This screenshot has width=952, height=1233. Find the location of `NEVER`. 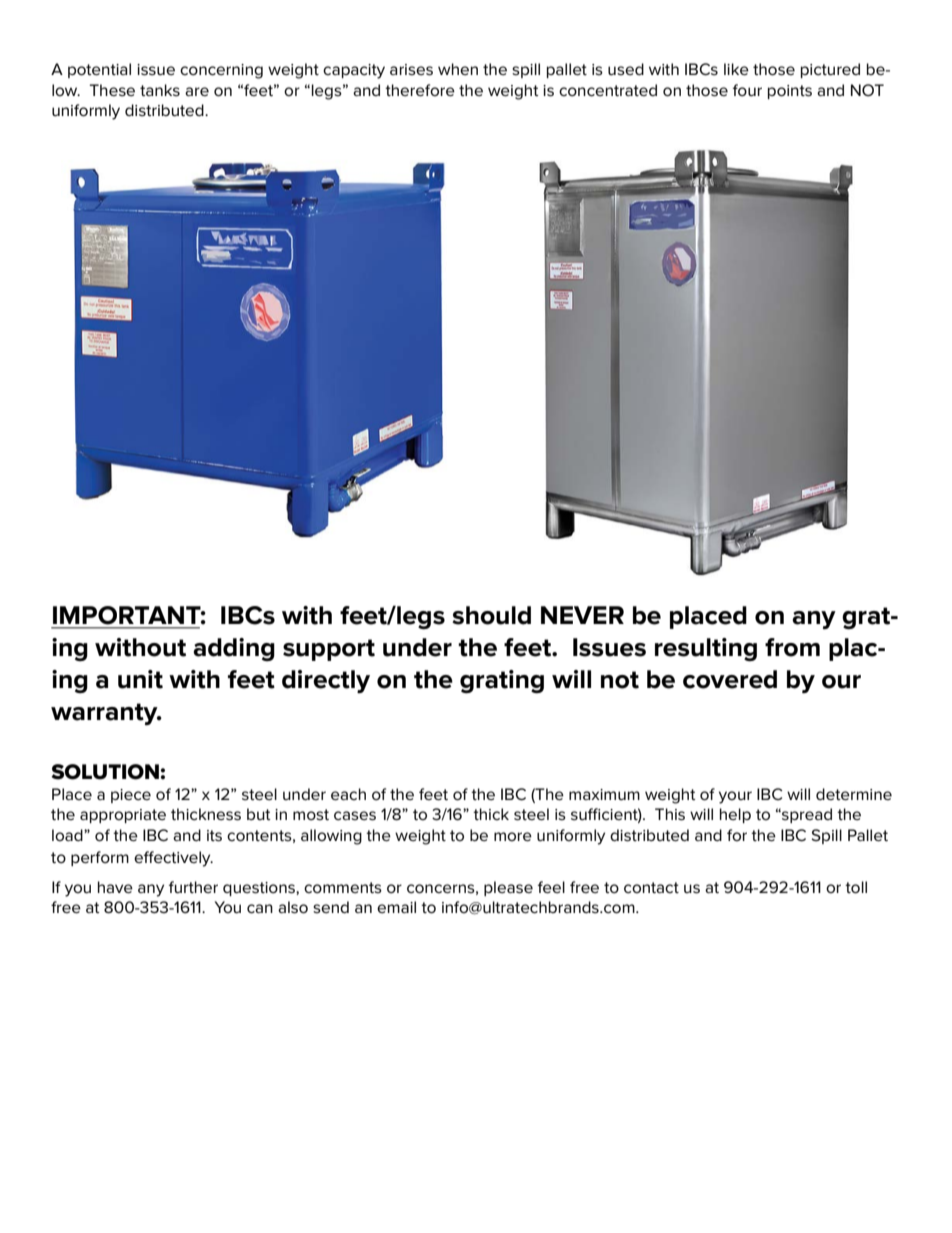

NEVER is located at coordinates (582, 615).
